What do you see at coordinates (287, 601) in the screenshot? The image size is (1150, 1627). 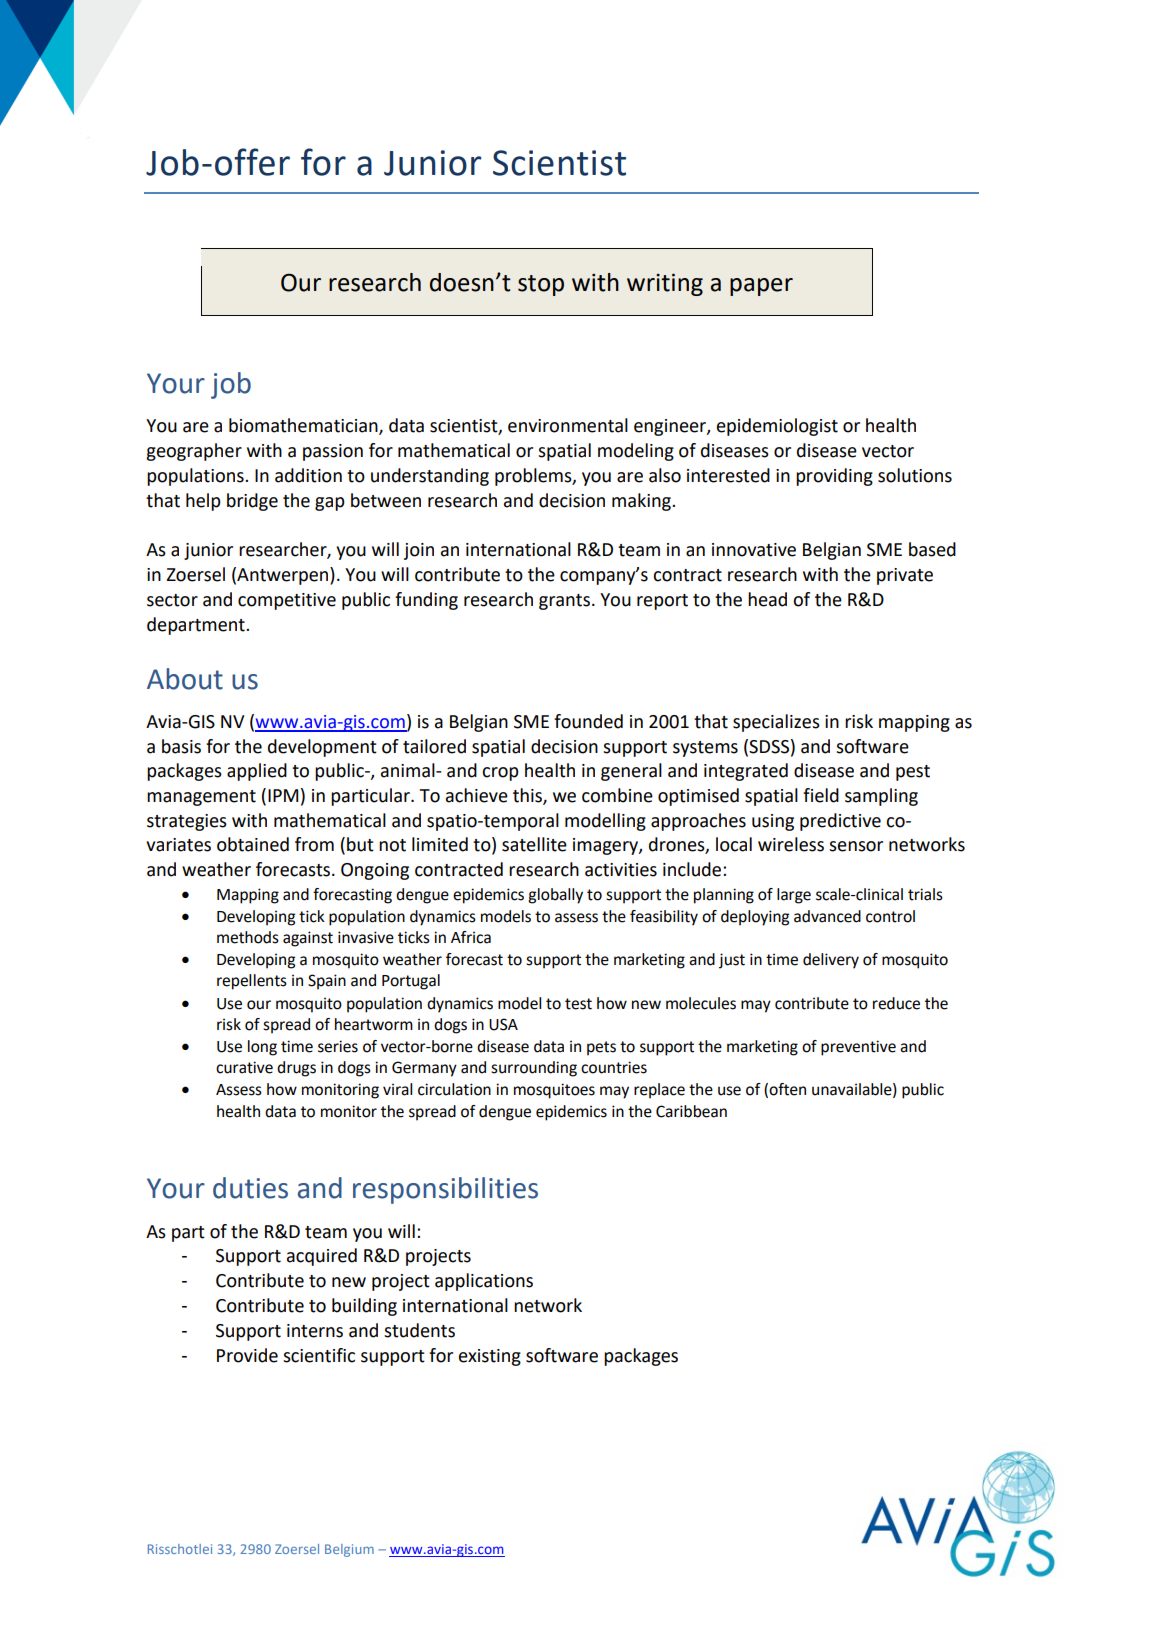 I see `competitive` at bounding box center [287, 601].
